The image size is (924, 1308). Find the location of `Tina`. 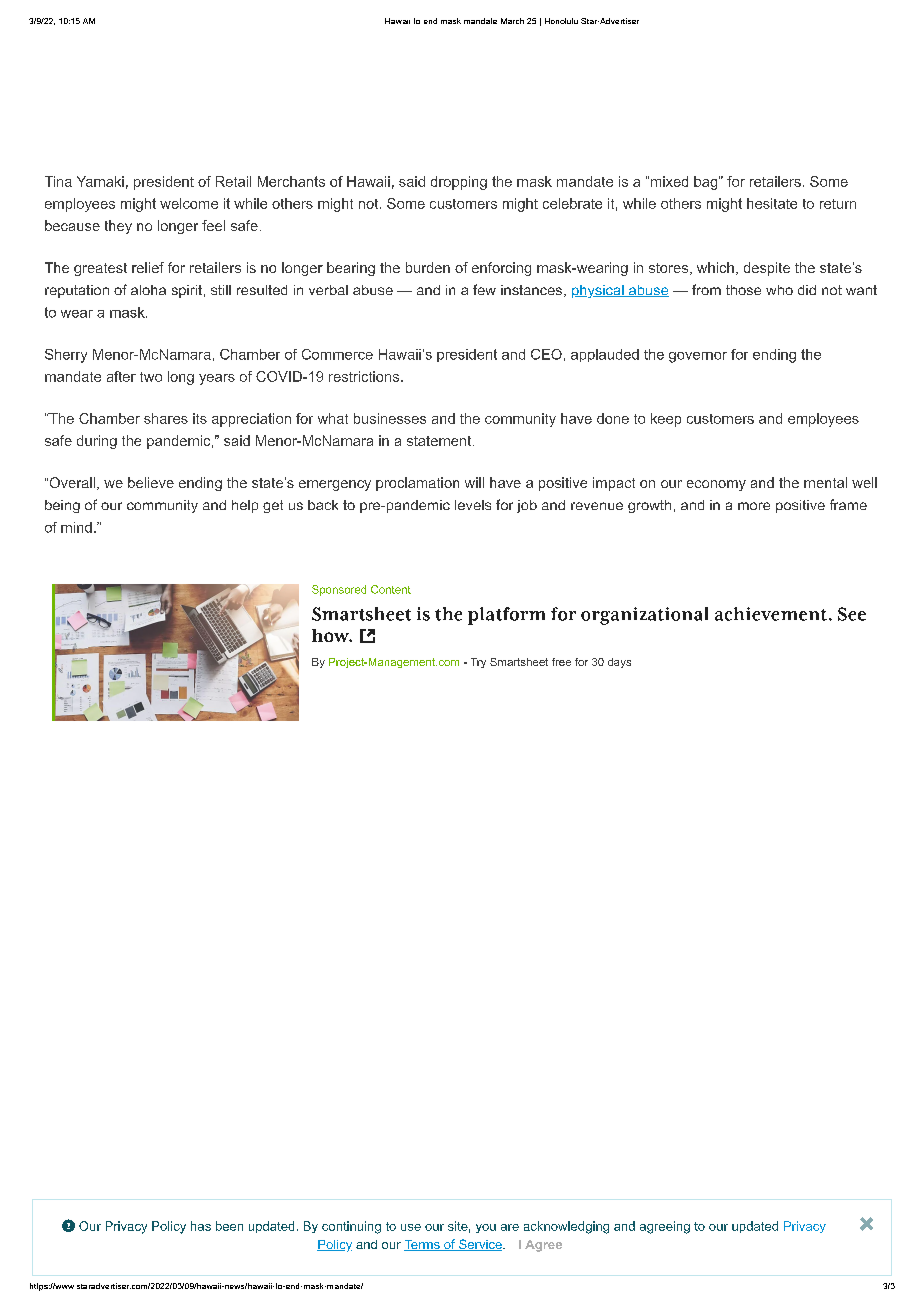

Tina is located at coordinates (58, 181).
